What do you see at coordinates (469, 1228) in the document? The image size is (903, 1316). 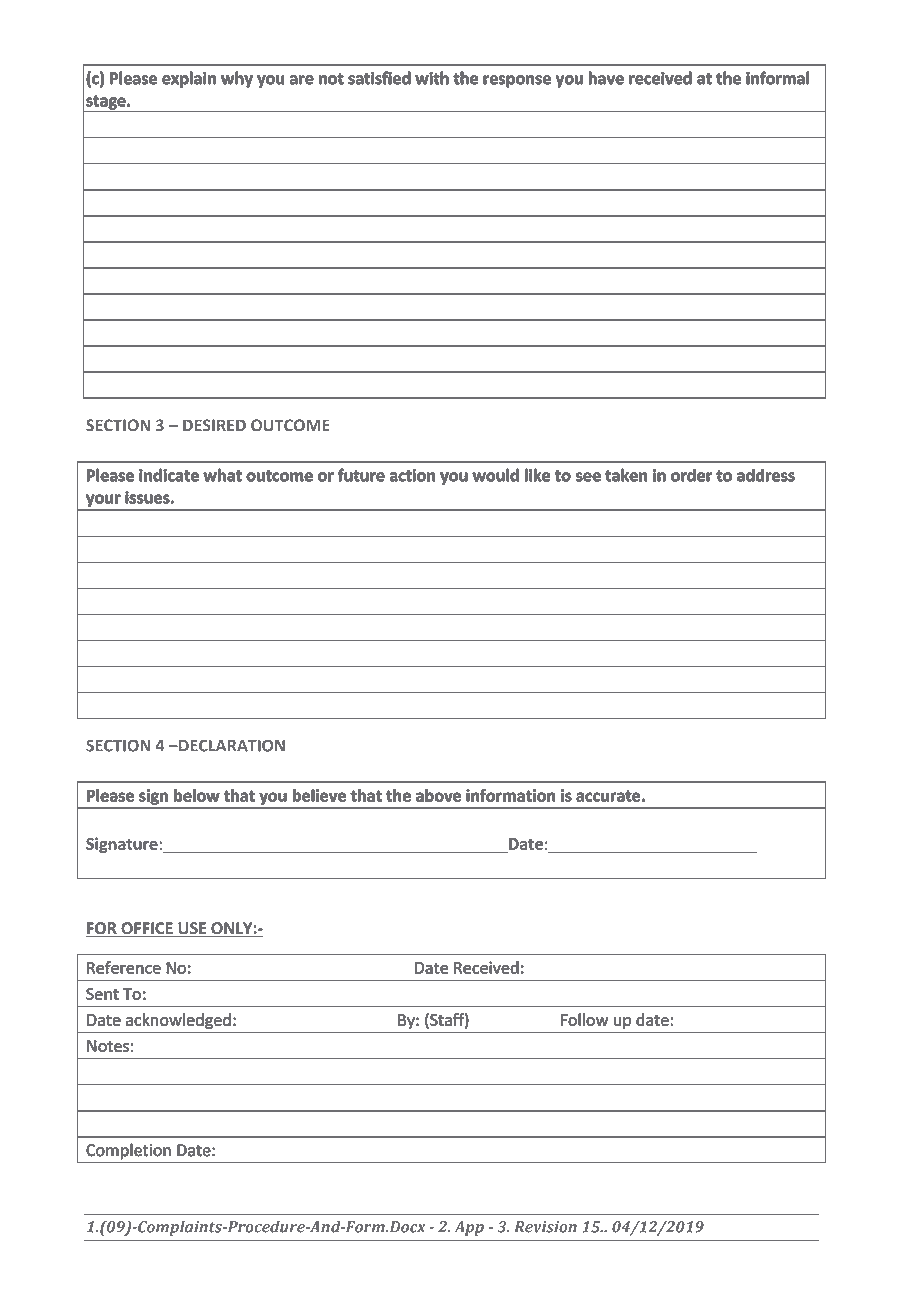 I see `App` at bounding box center [469, 1228].
